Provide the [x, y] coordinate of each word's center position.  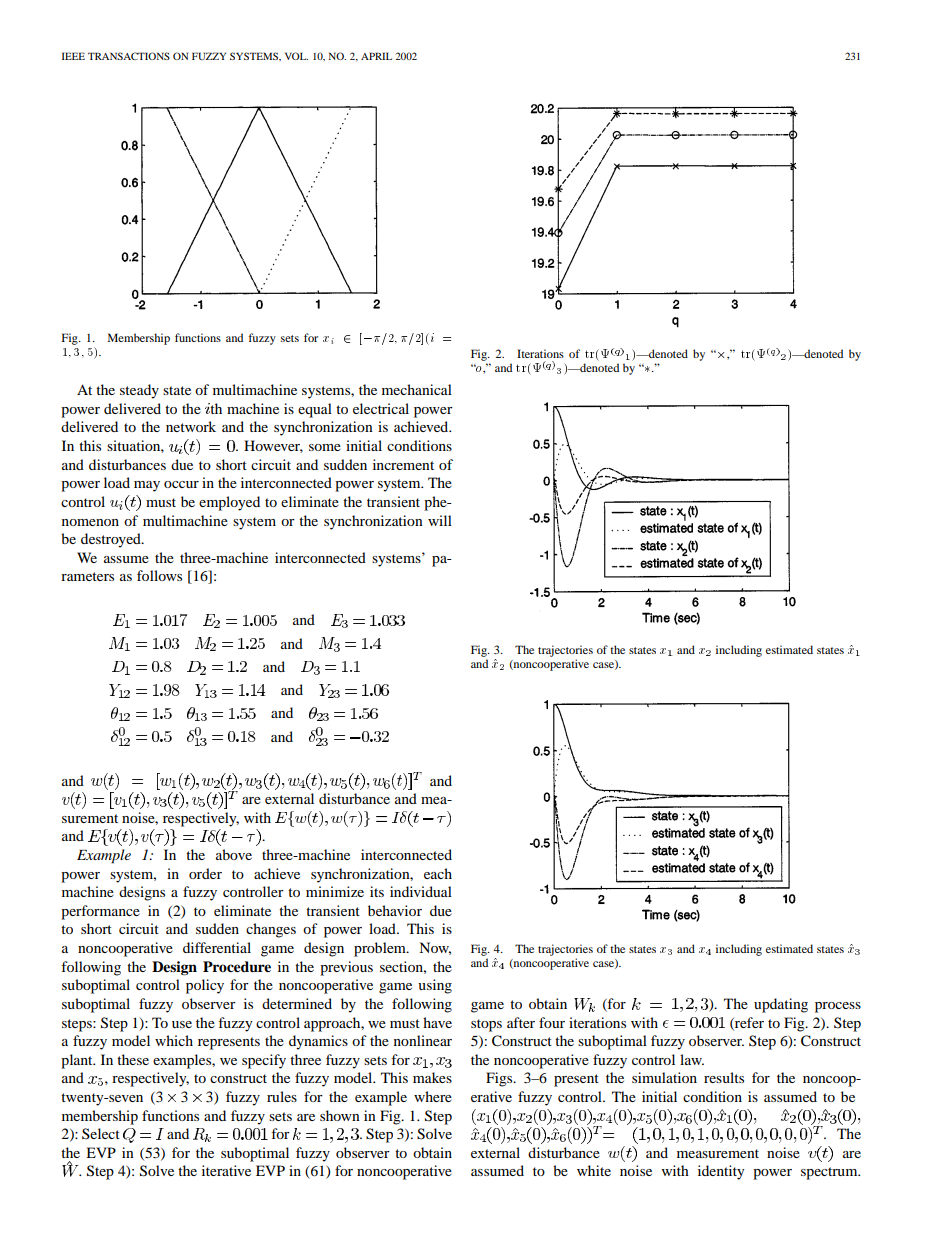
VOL [296, 56]
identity [721, 1172]
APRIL [376, 56]
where [433, 1096]
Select [101, 1133]
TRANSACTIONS [129, 56]
